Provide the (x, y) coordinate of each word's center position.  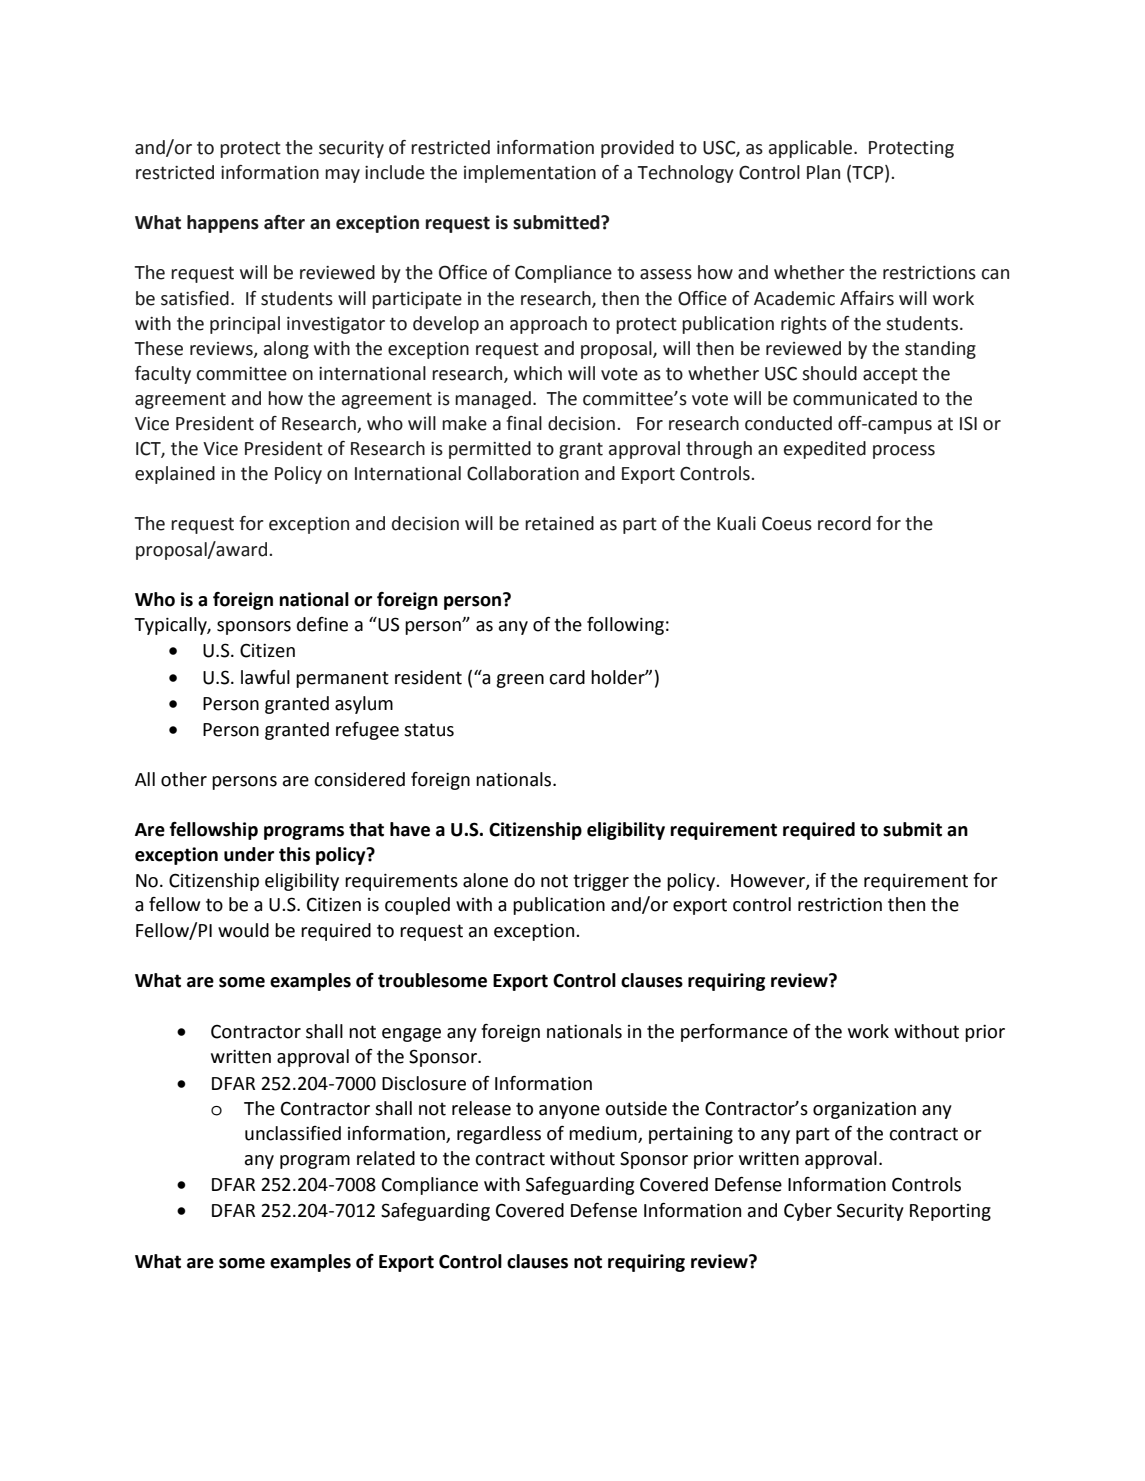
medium (603, 1133)
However (769, 881)
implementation (530, 174)
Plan (823, 172)
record (844, 523)
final (524, 423)
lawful (265, 677)
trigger (601, 882)
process (904, 452)
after (284, 222)
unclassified (293, 1133)
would (243, 930)
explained (175, 475)
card (567, 677)
